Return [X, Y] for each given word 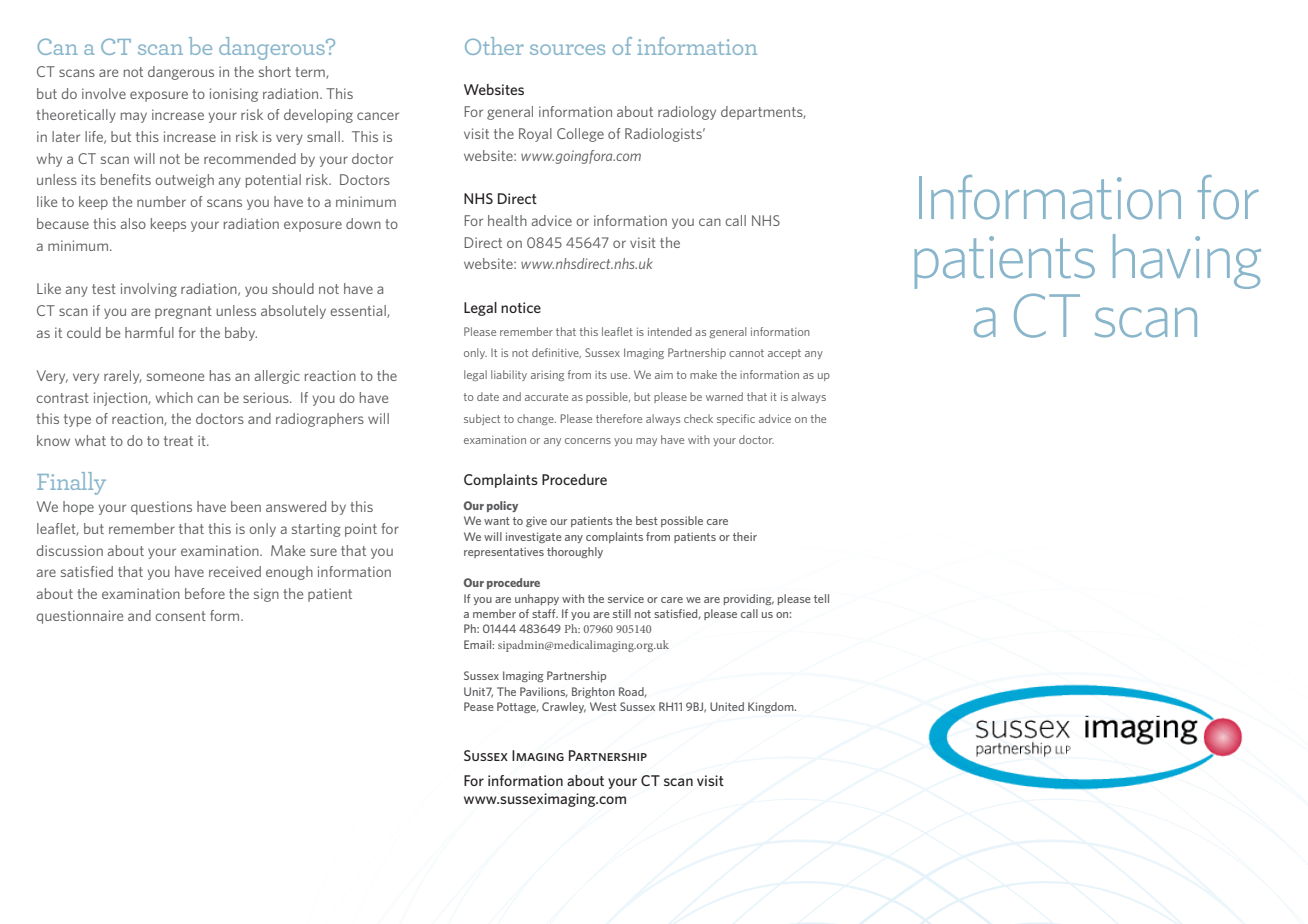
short [275, 71]
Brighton [593, 692]
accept [784, 354]
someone [175, 377]
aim [664, 375]
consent [180, 616]
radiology [687, 113]
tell [821, 598]
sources [567, 49]
